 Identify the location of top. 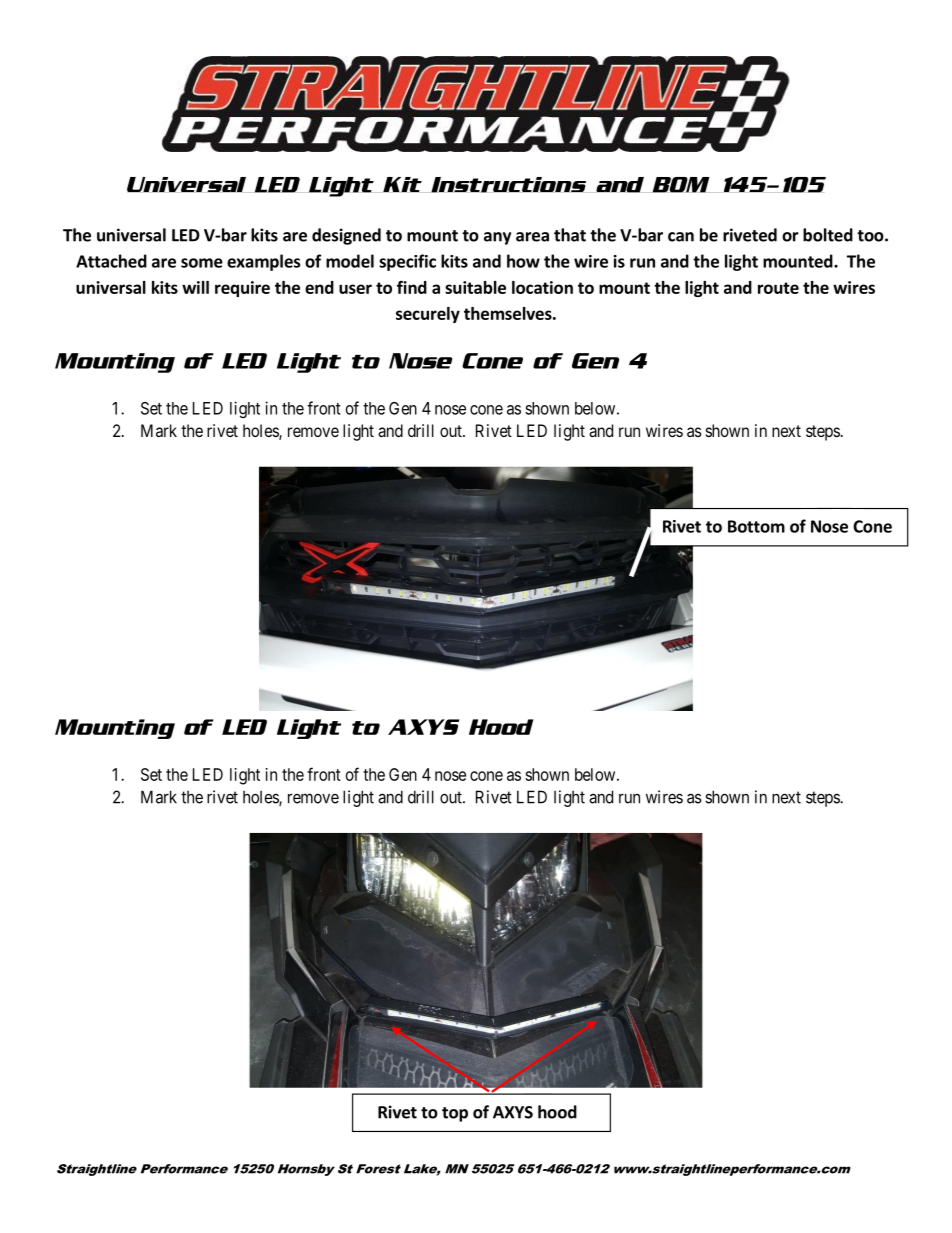
(455, 1114).
